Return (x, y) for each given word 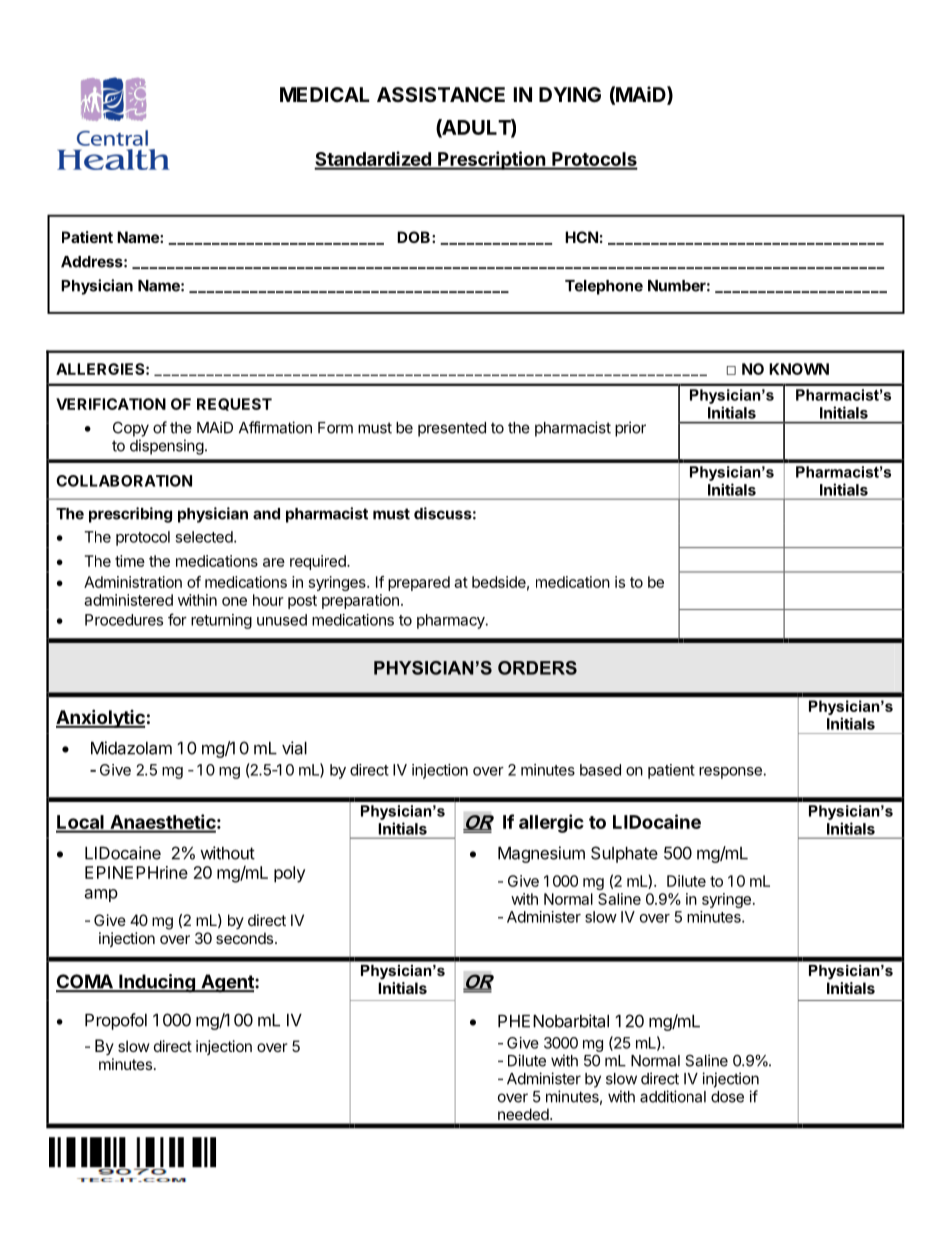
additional (673, 1096)
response (730, 773)
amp (101, 895)
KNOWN (799, 369)
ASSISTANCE (441, 94)
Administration (133, 582)
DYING (570, 94)
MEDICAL (325, 94)
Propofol (116, 1021)
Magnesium (541, 854)
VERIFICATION (111, 404)
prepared (419, 583)
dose (727, 1097)
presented (452, 429)
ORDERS (537, 668)
